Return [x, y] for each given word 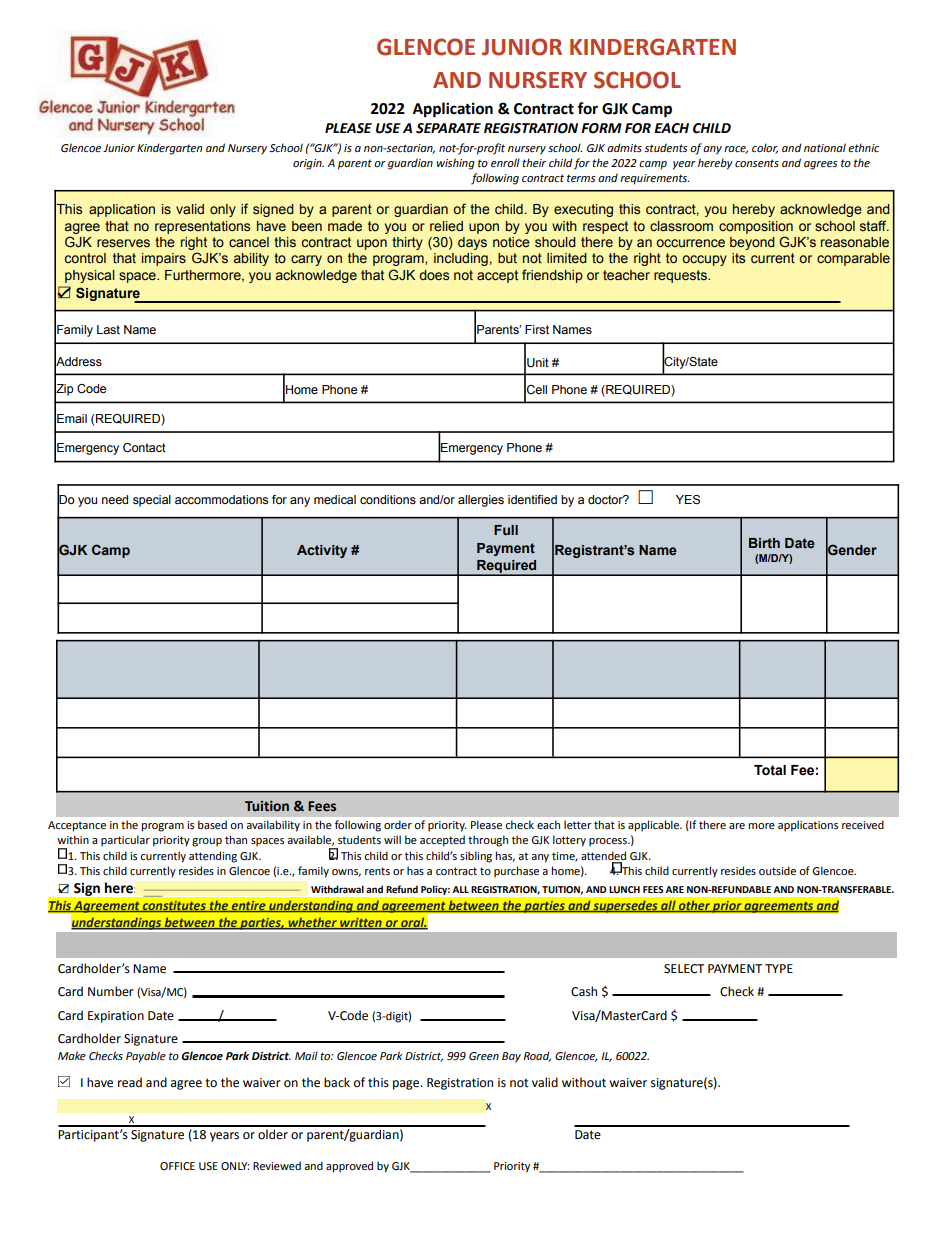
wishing [456, 164]
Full [506, 530]
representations [202, 227]
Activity [322, 551]
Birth [764, 543]
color [765, 148]
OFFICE [177, 1166]
